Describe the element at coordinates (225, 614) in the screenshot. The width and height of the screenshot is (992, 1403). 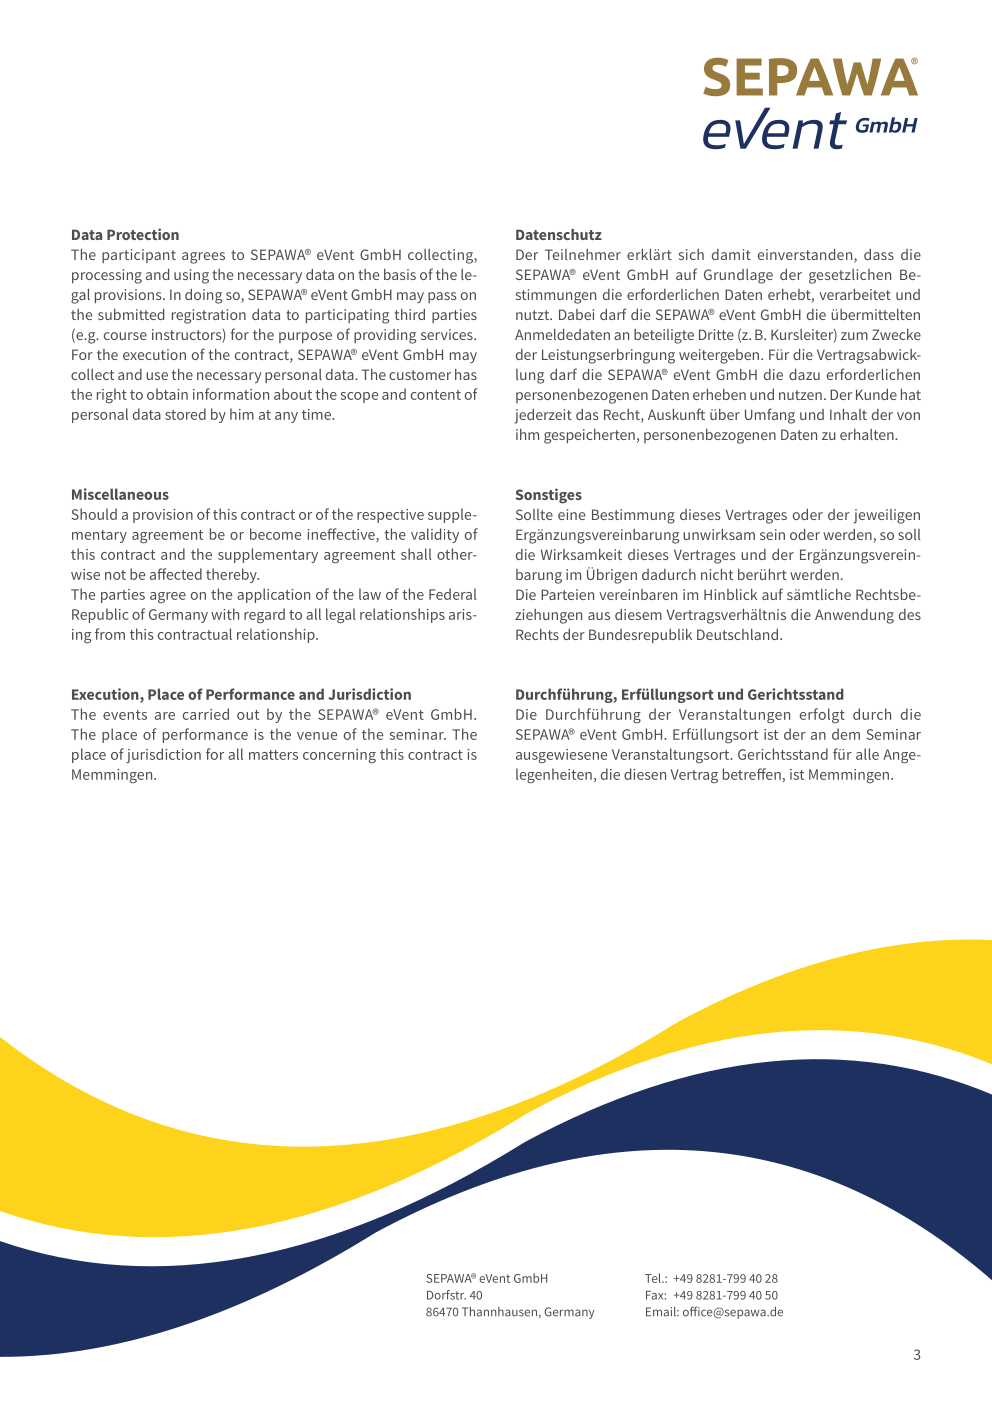
I see `with` at that location.
